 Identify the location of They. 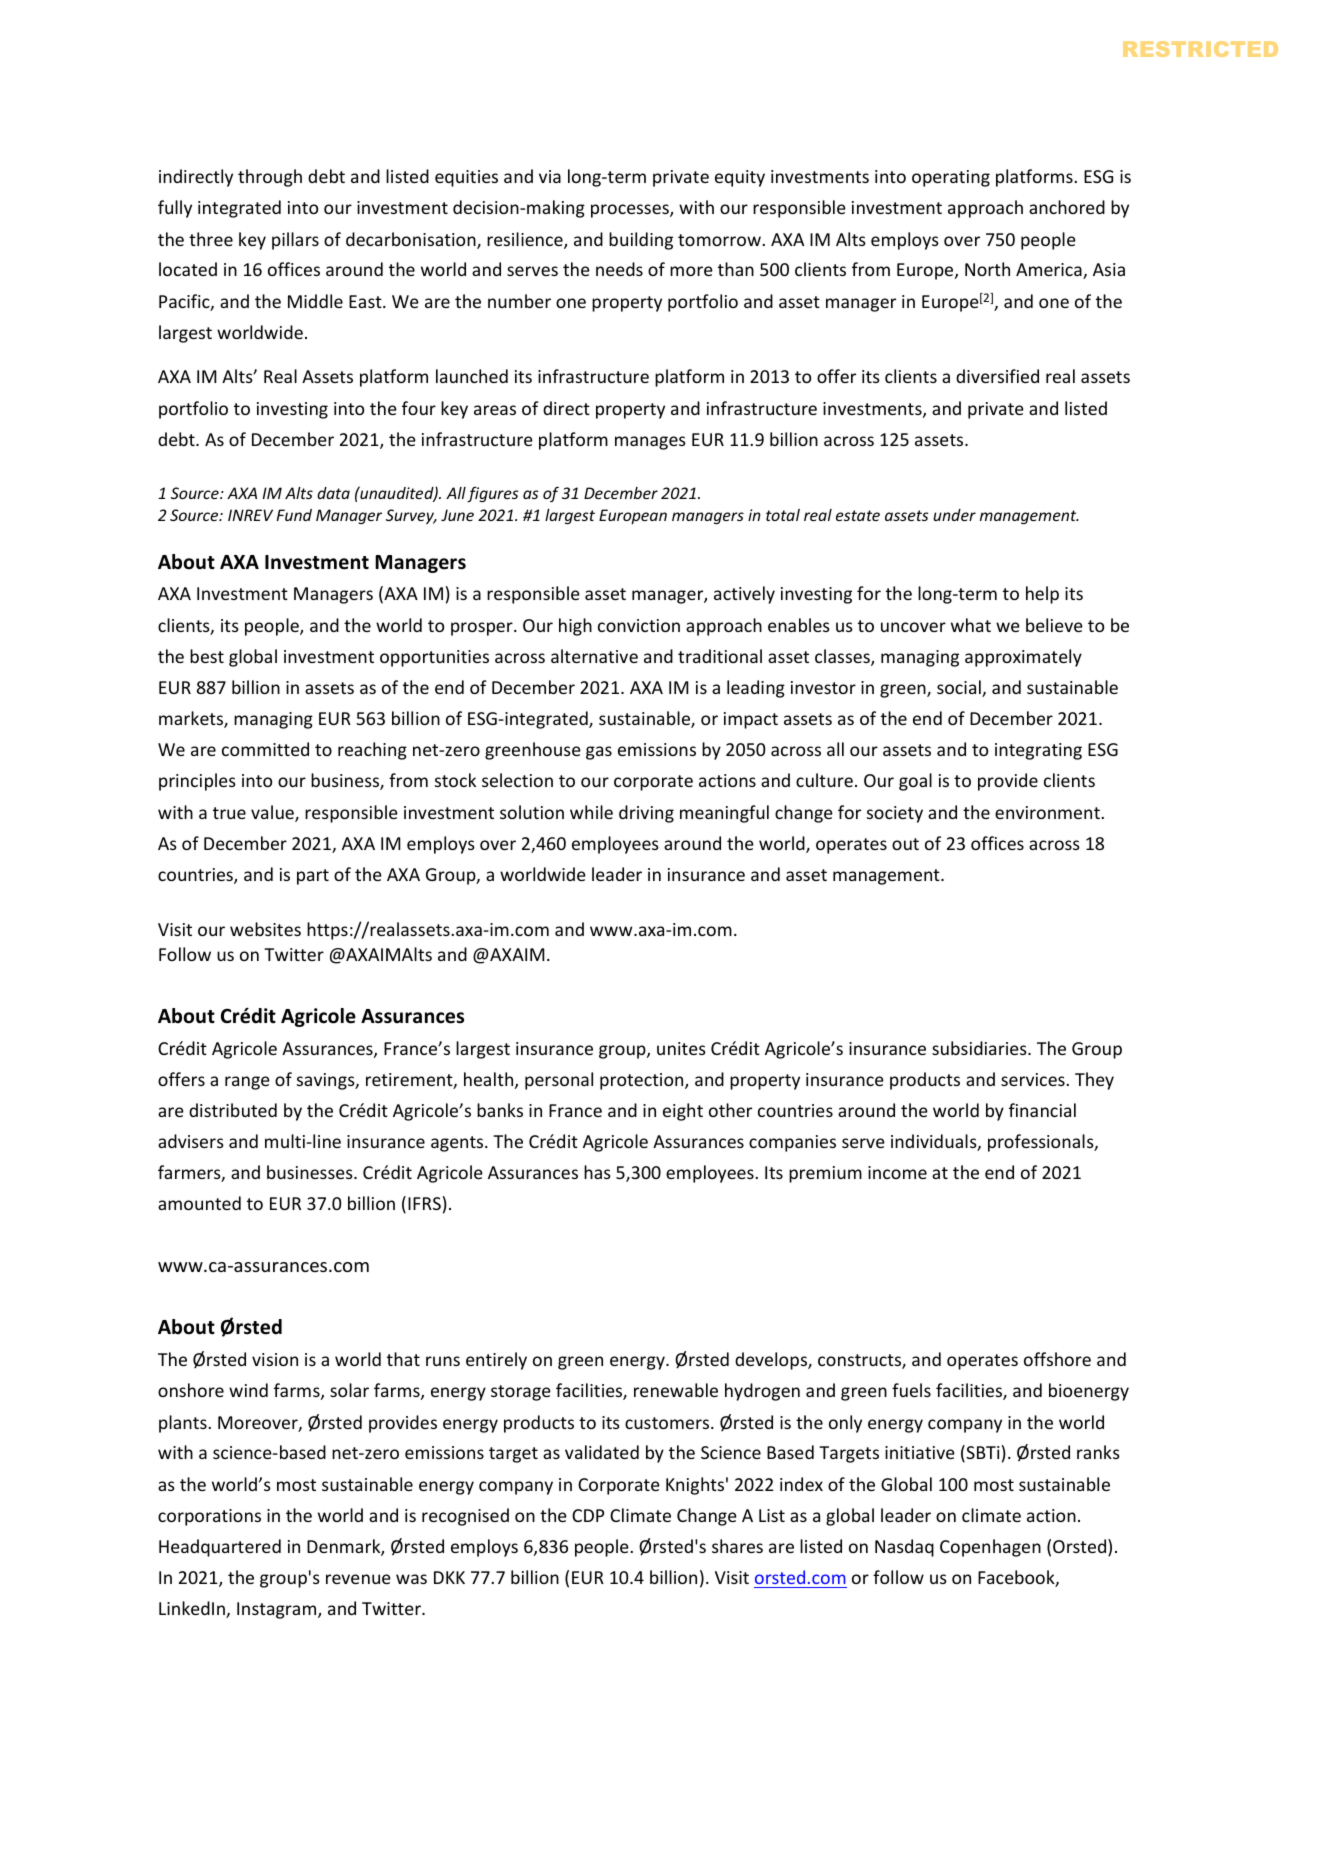
(1094, 1081).
